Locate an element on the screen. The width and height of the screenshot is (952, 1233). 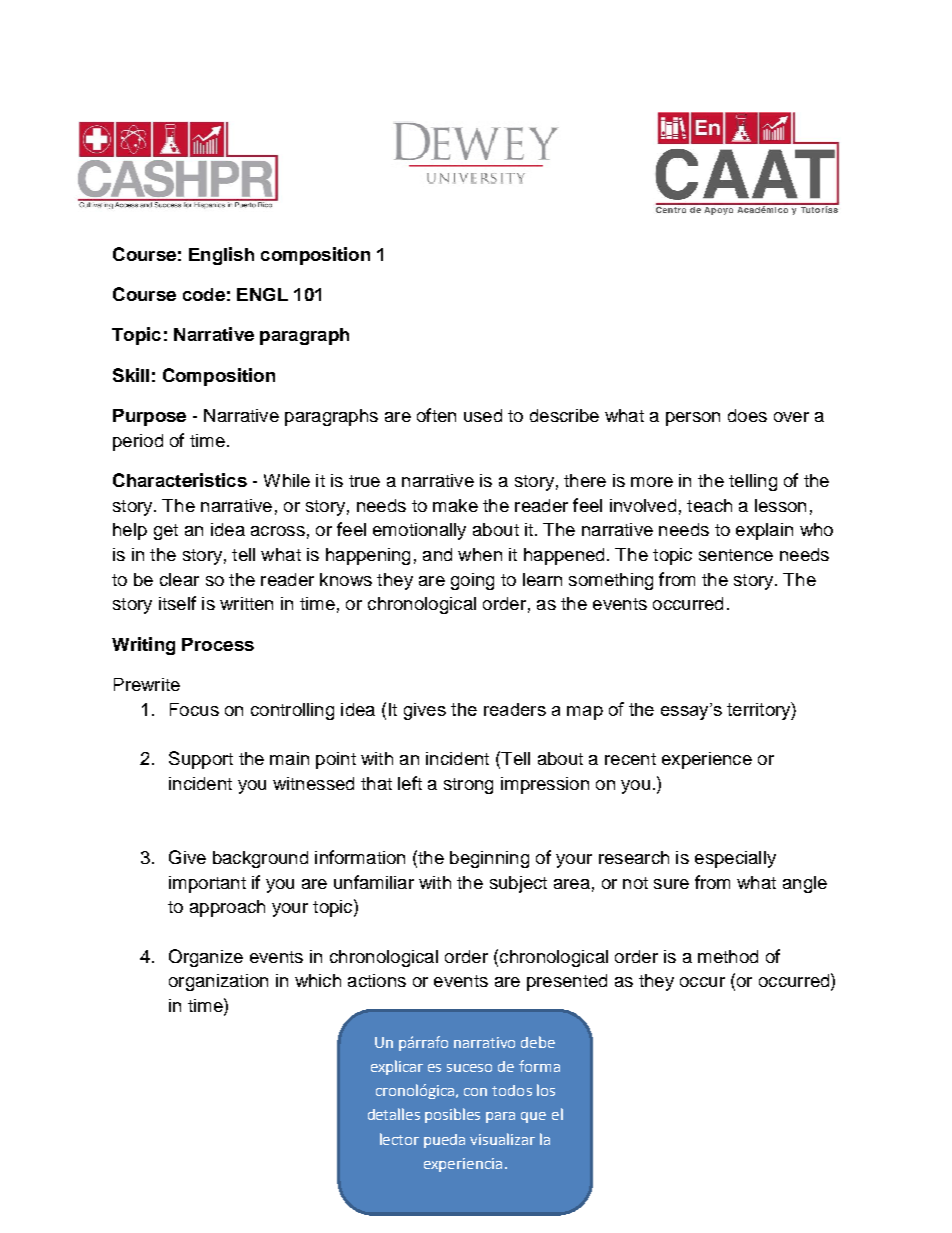
lector is located at coordinates (399, 1139).
